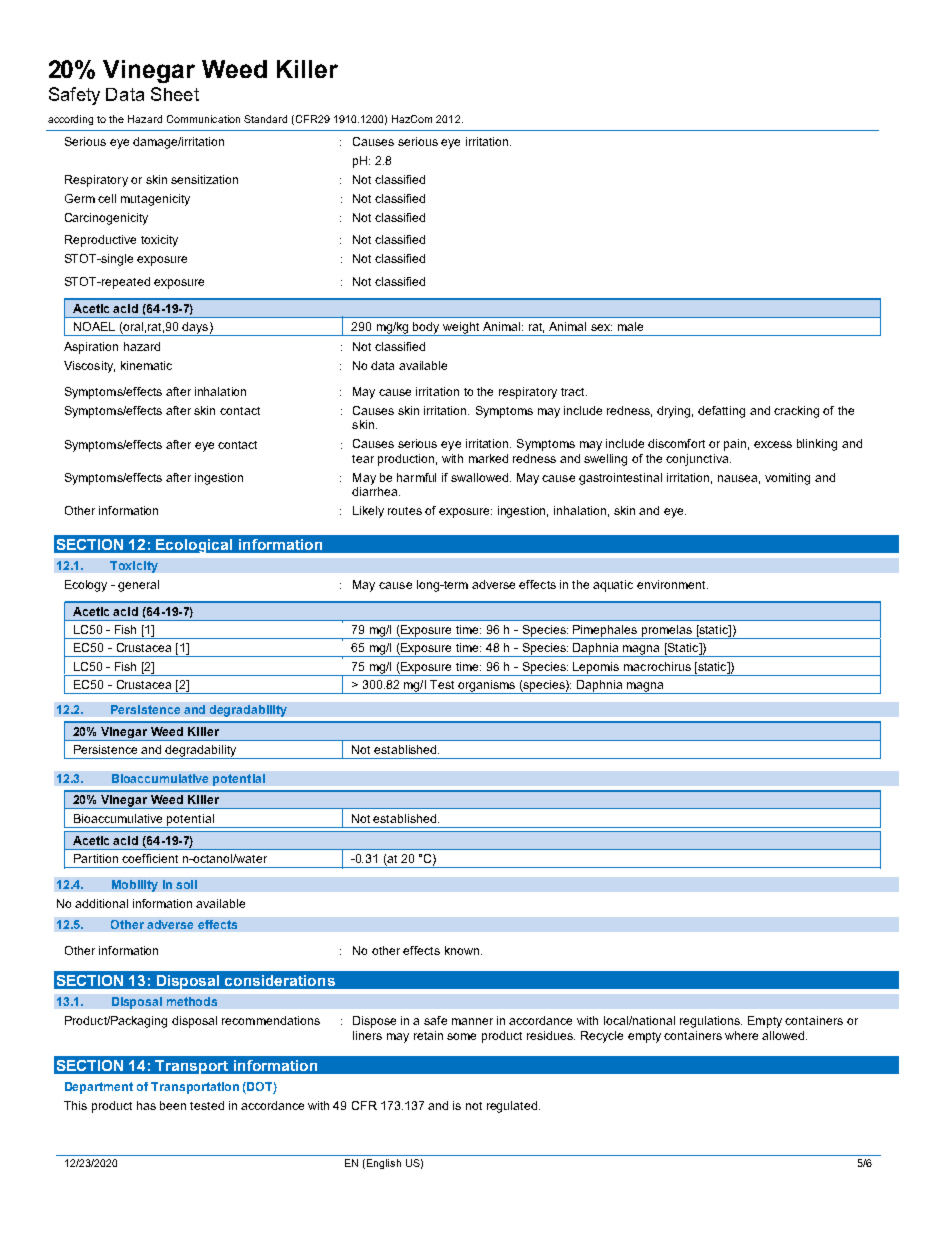 This page has width=952, height=1233. What do you see at coordinates (384, 1164) in the page?
I see `English` at bounding box center [384, 1164].
